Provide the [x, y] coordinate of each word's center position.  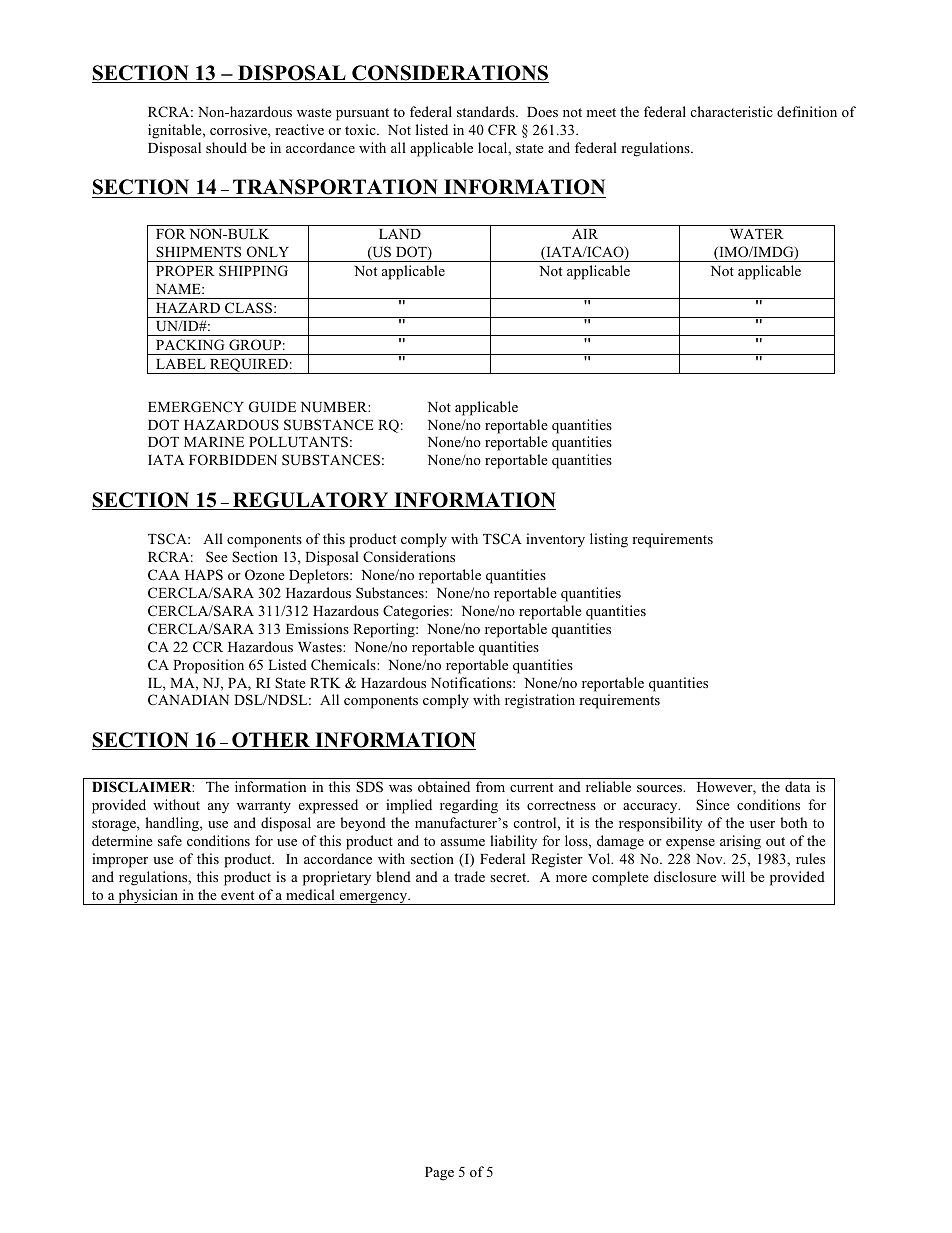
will [733, 876]
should [226, 147]
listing [609, 540]
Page [439, 1174]
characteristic [732, 111]
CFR [502, 130]
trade [469, 876]
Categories [417, 612]
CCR [208, 647]
